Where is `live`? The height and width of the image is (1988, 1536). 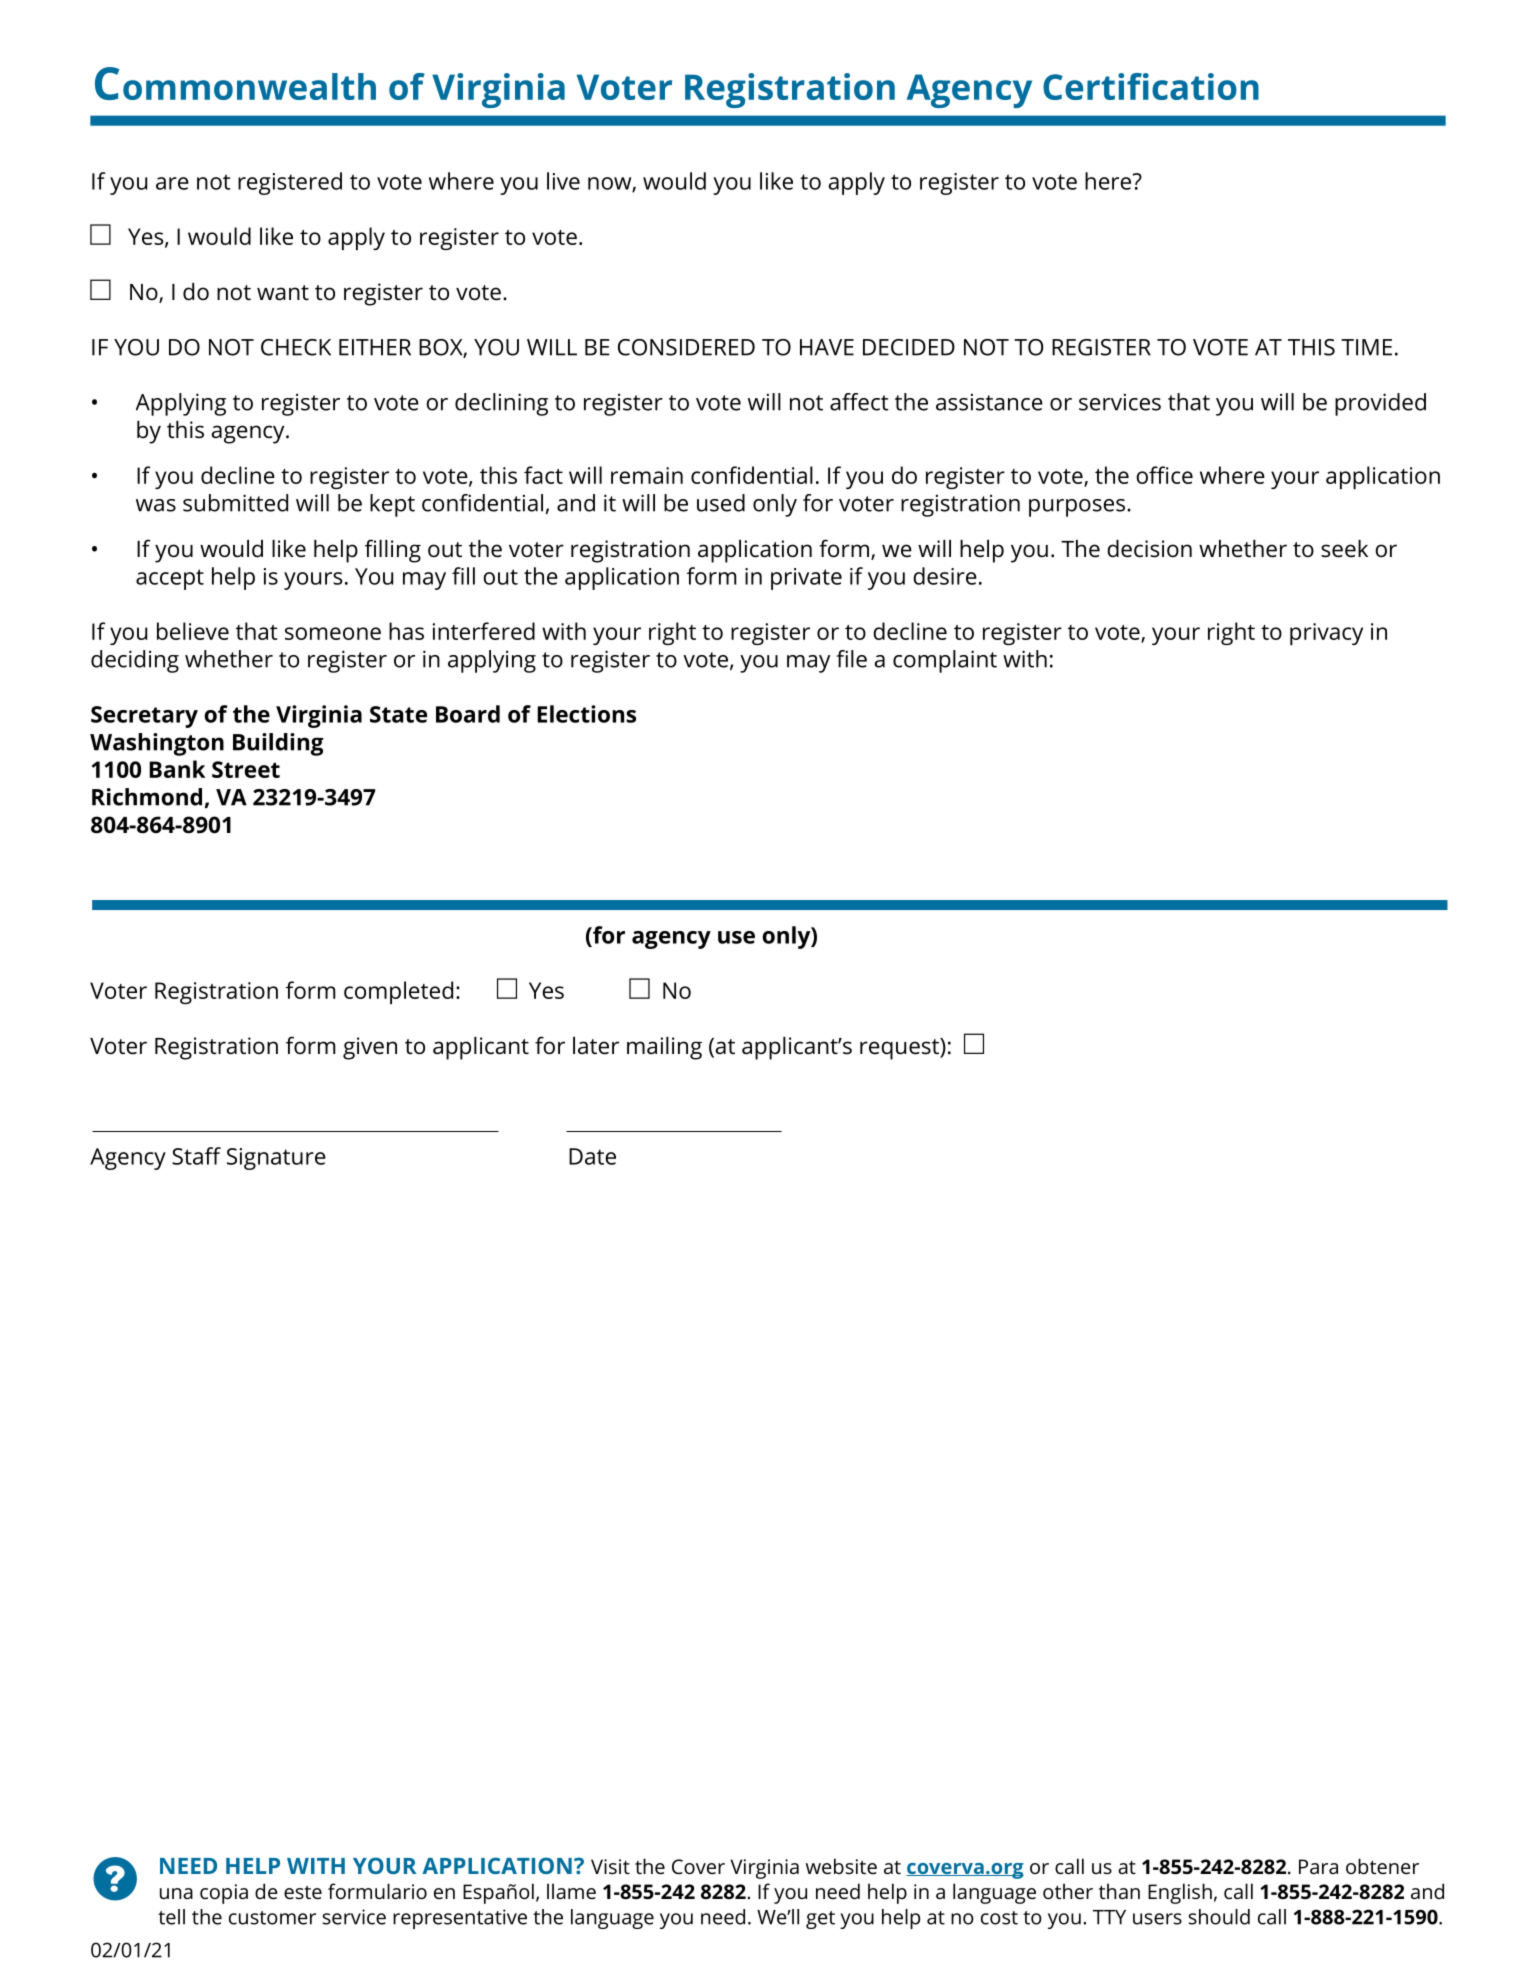 live is located at coordinates (563, 181).
